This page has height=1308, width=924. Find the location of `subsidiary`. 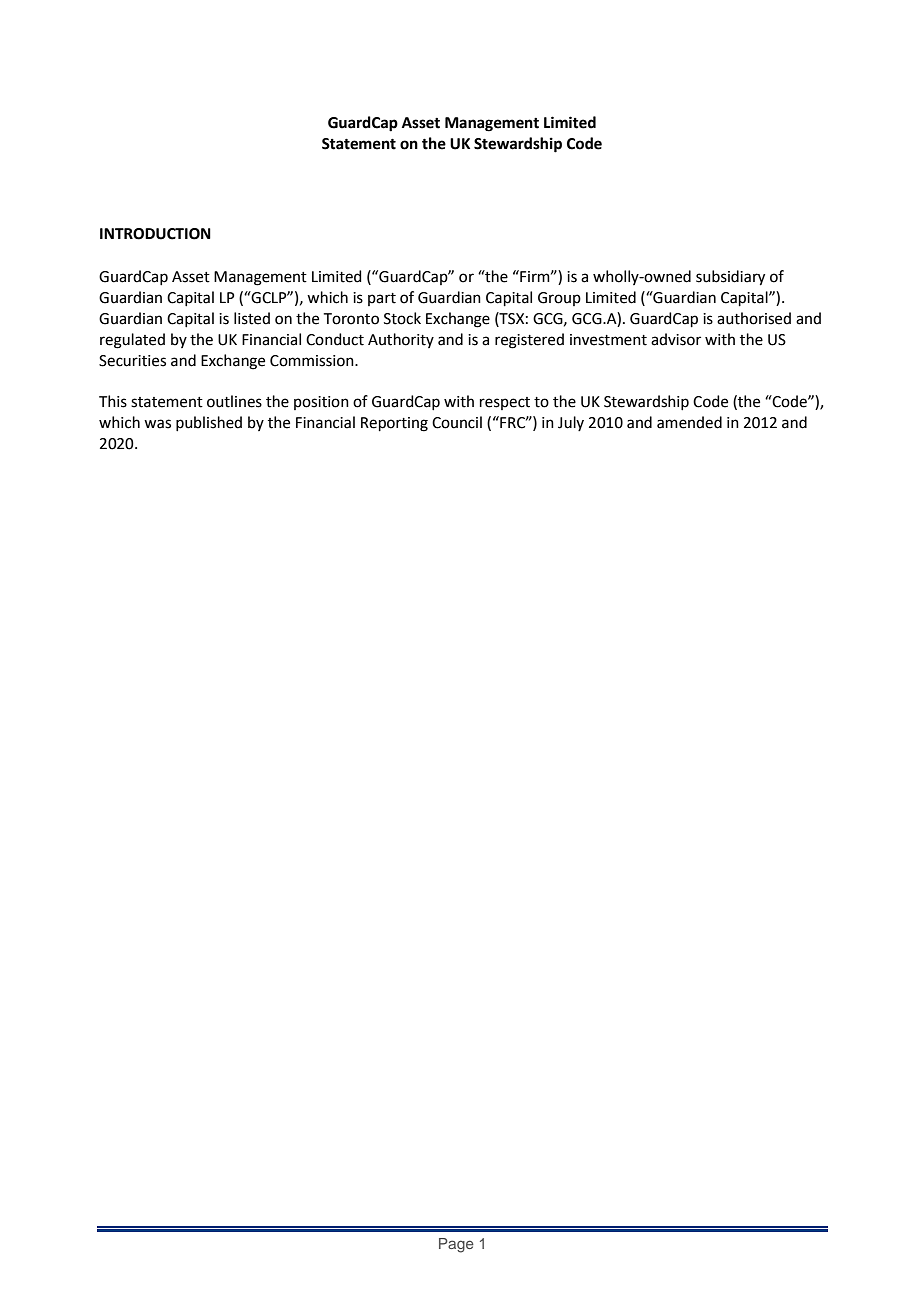

subsidiary is located at coordinates (730, 278).
